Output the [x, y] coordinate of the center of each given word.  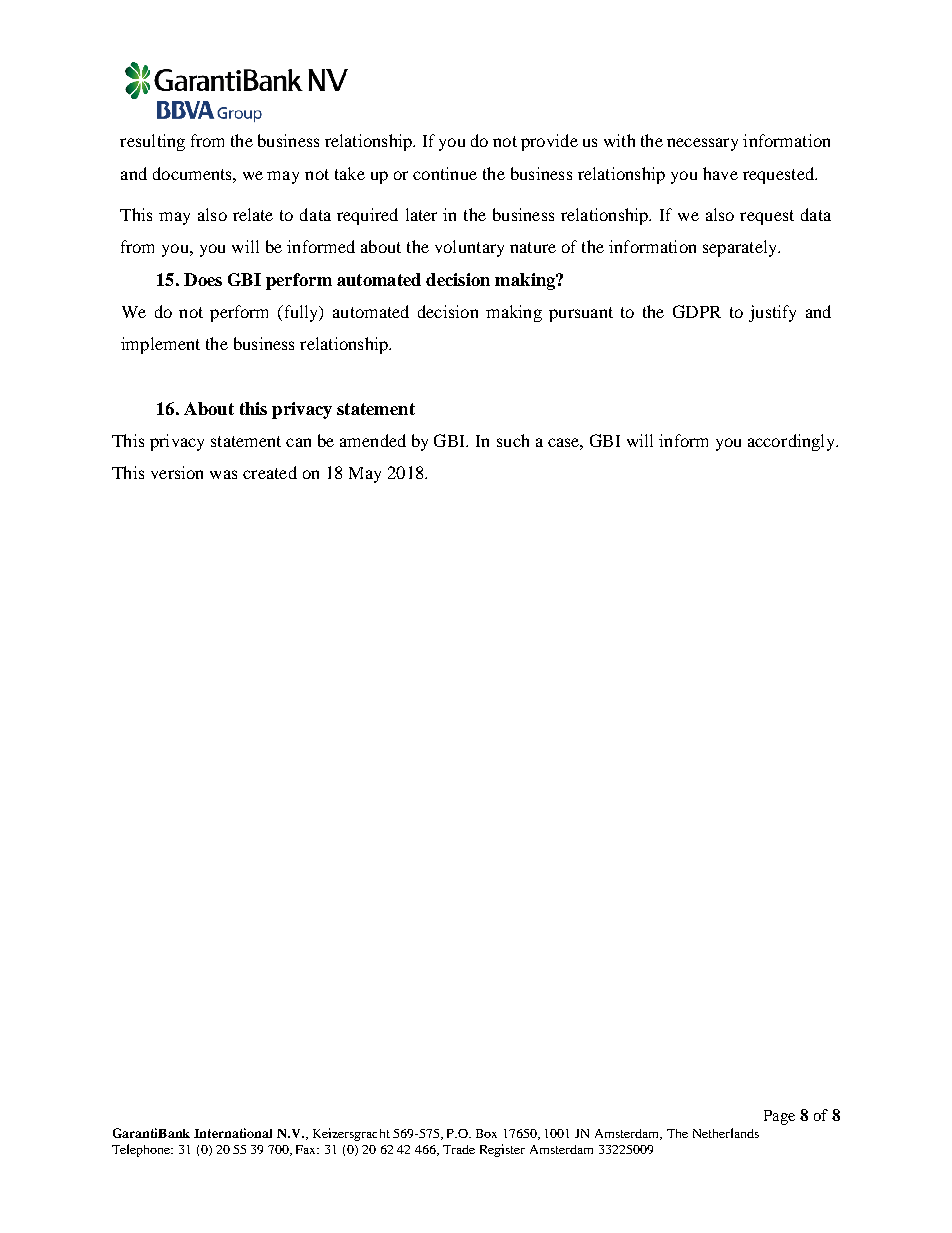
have [720, 173]
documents [193, 173]
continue [445, 173]
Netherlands [726, 1133]
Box [486, 1133]
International [233, 1133]
